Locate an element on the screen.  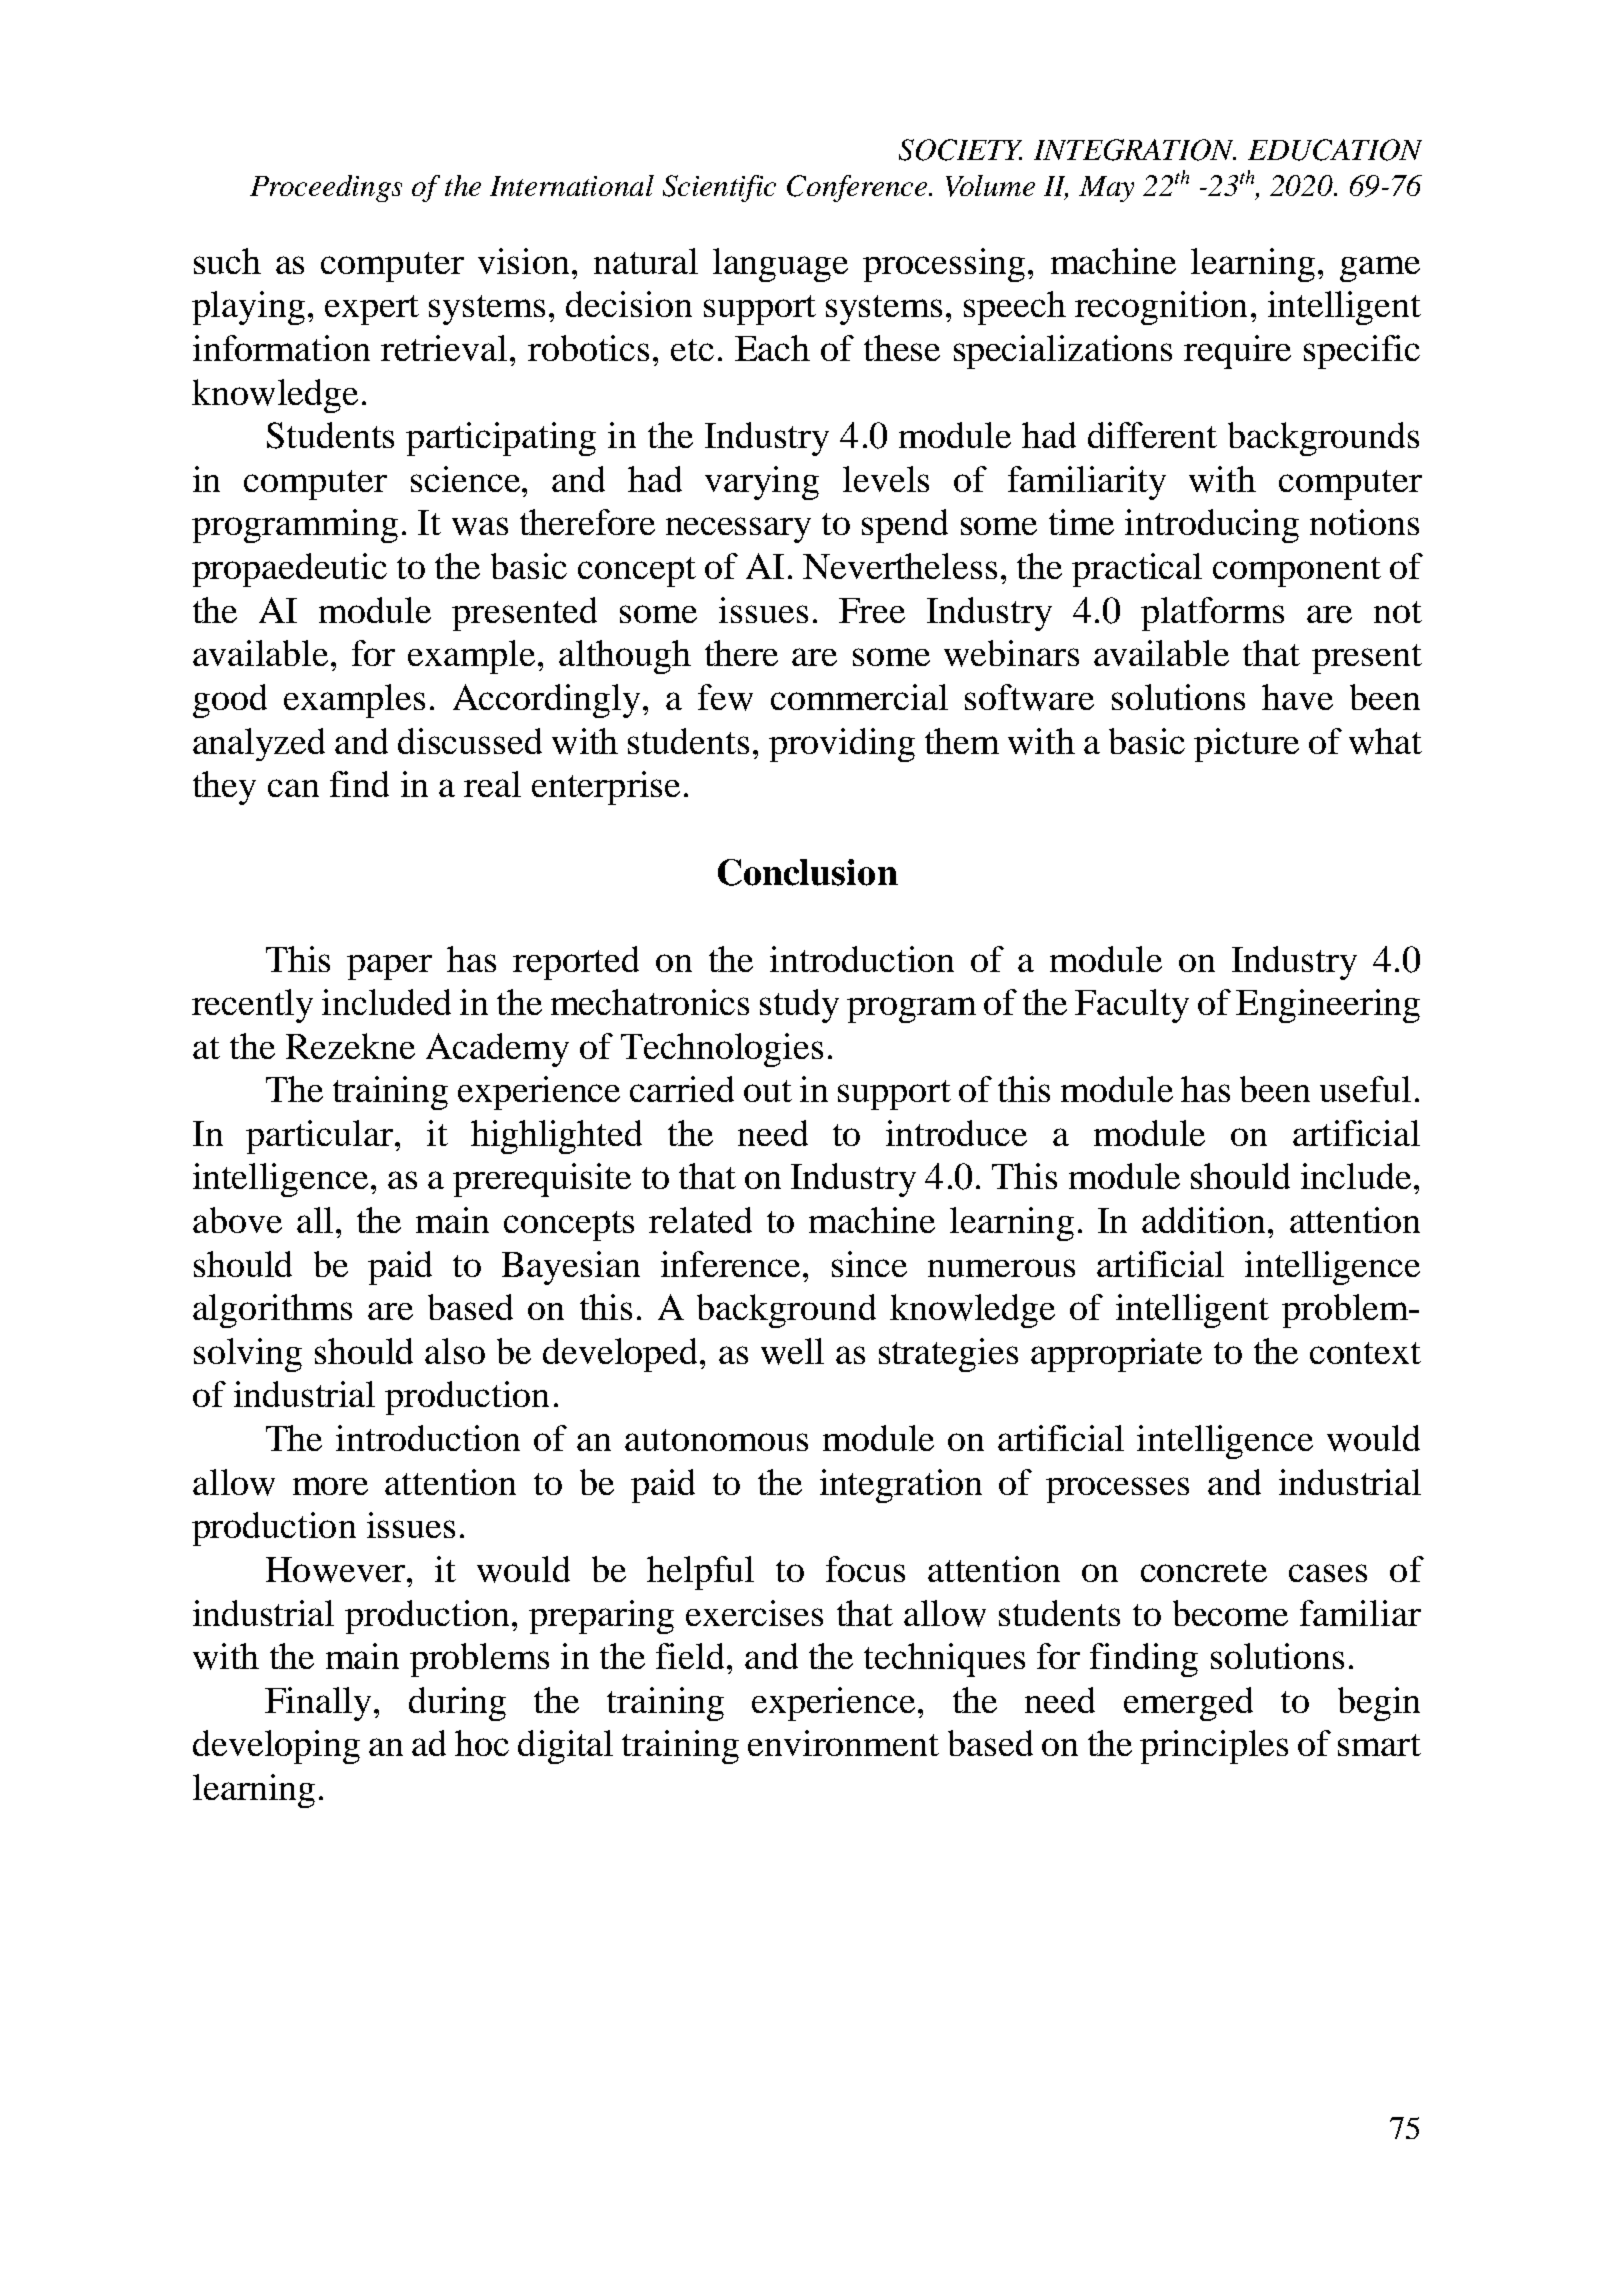
Proceedings is located at coordinates (326, 188).
